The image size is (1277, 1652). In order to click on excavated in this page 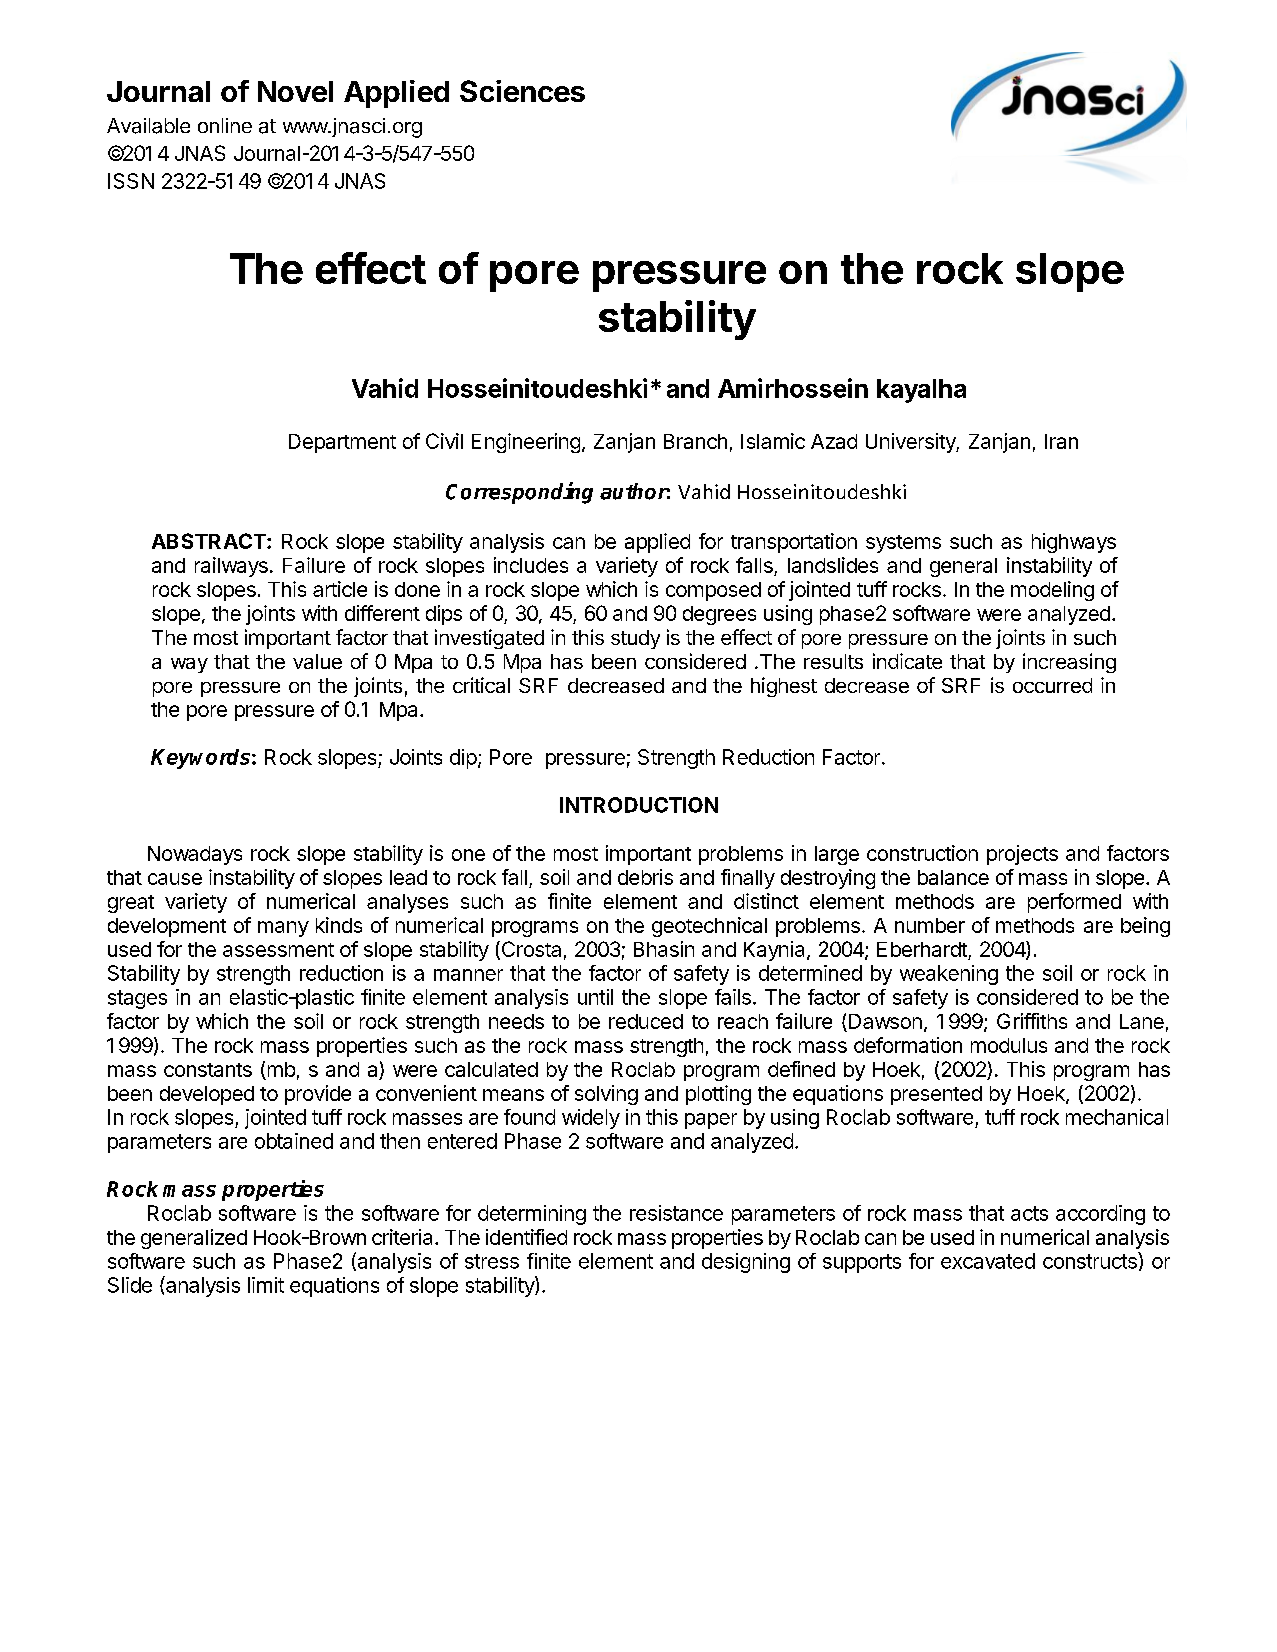, I will do `click(988, 1261)`.
